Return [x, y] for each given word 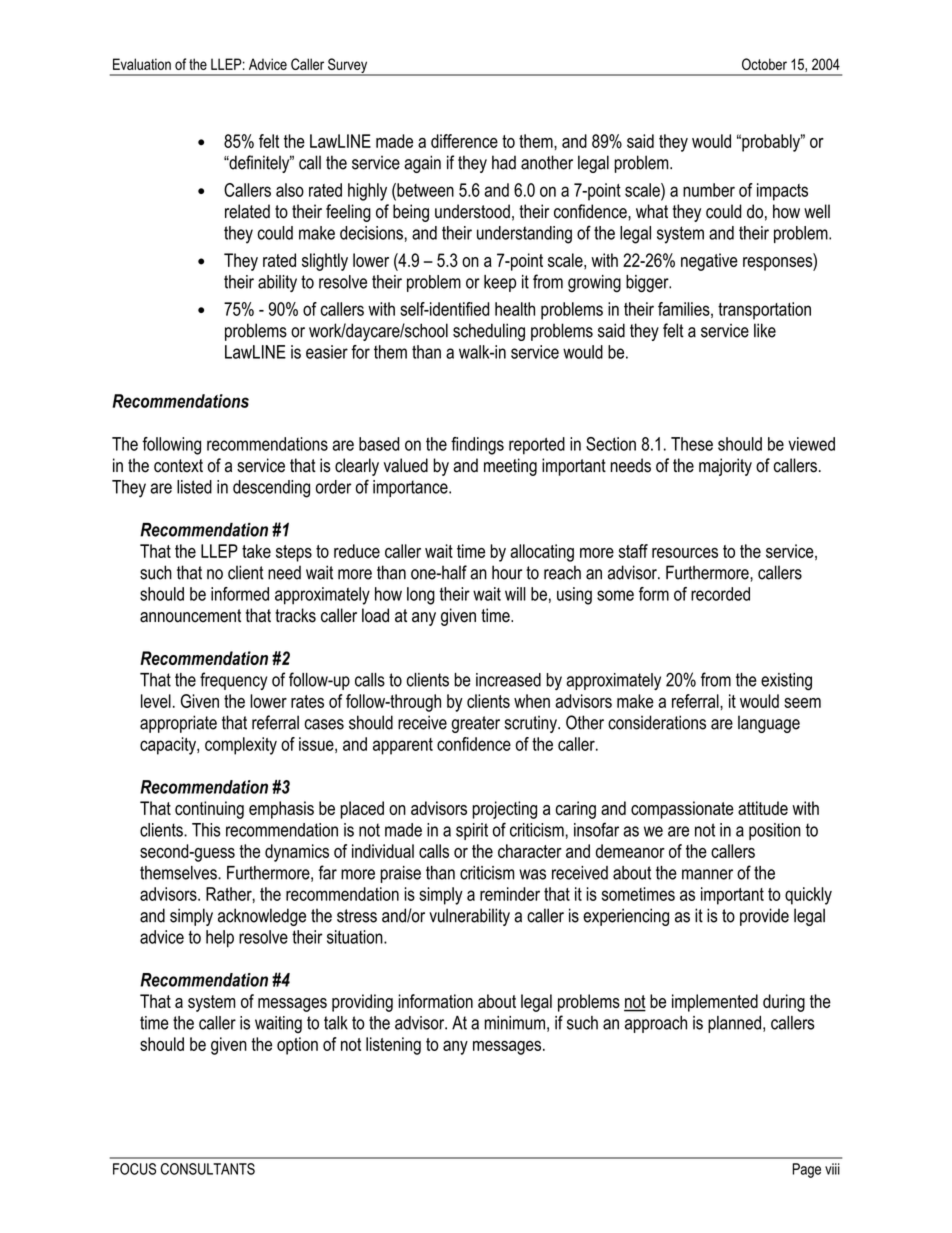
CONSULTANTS [208, 1169]
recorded [720, 594]
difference [464, 141]
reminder [510, 894]
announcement [190, 616]
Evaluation [142, 64]
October [764, 64]
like [765, 330]
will [515, 594]
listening [393, 1046]
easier [327, 352]
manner [707, 874]
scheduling [489, 332]
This [206, 830]
